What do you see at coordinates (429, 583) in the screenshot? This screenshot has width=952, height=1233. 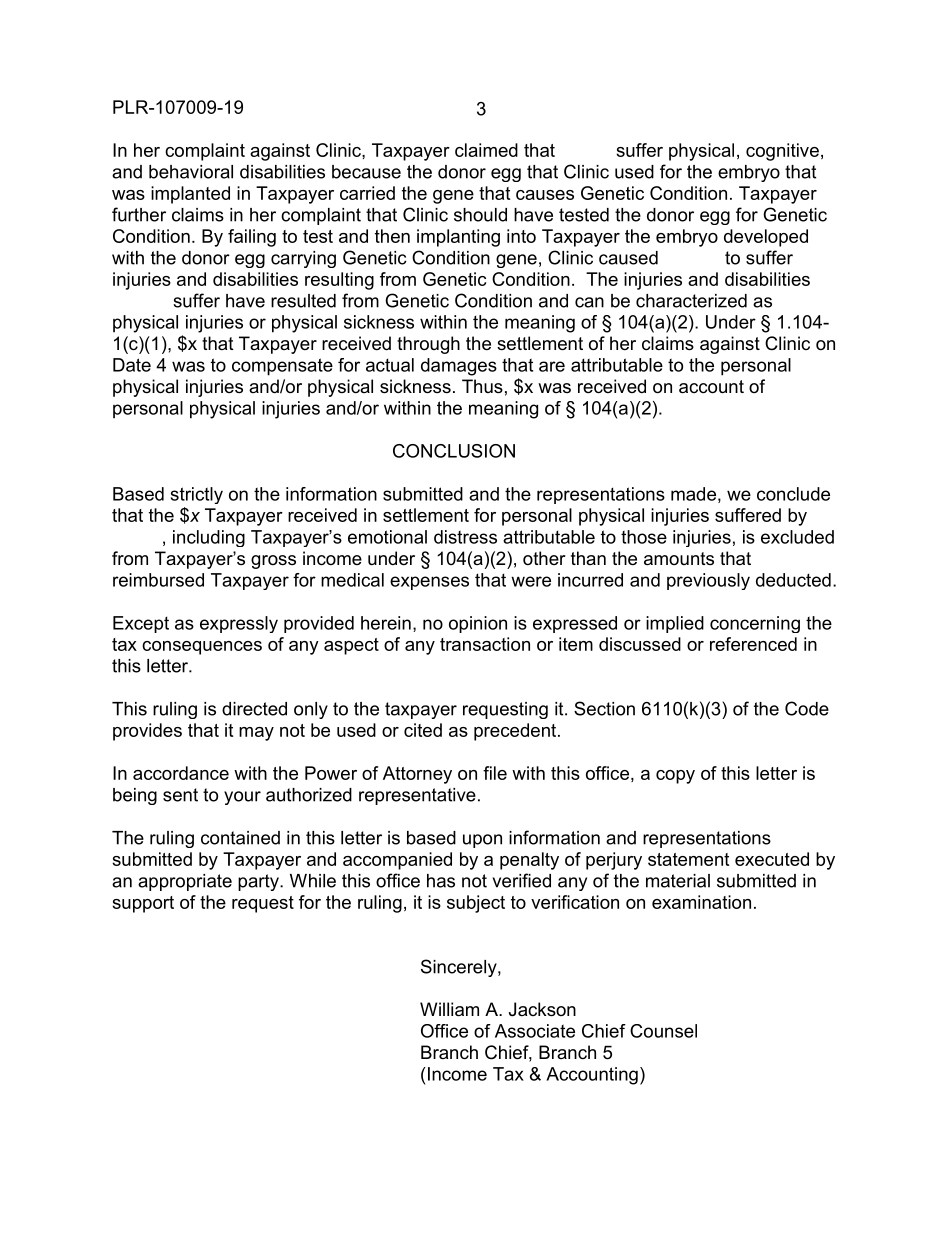 I see `expenses` at bounding box center [429, 583].
